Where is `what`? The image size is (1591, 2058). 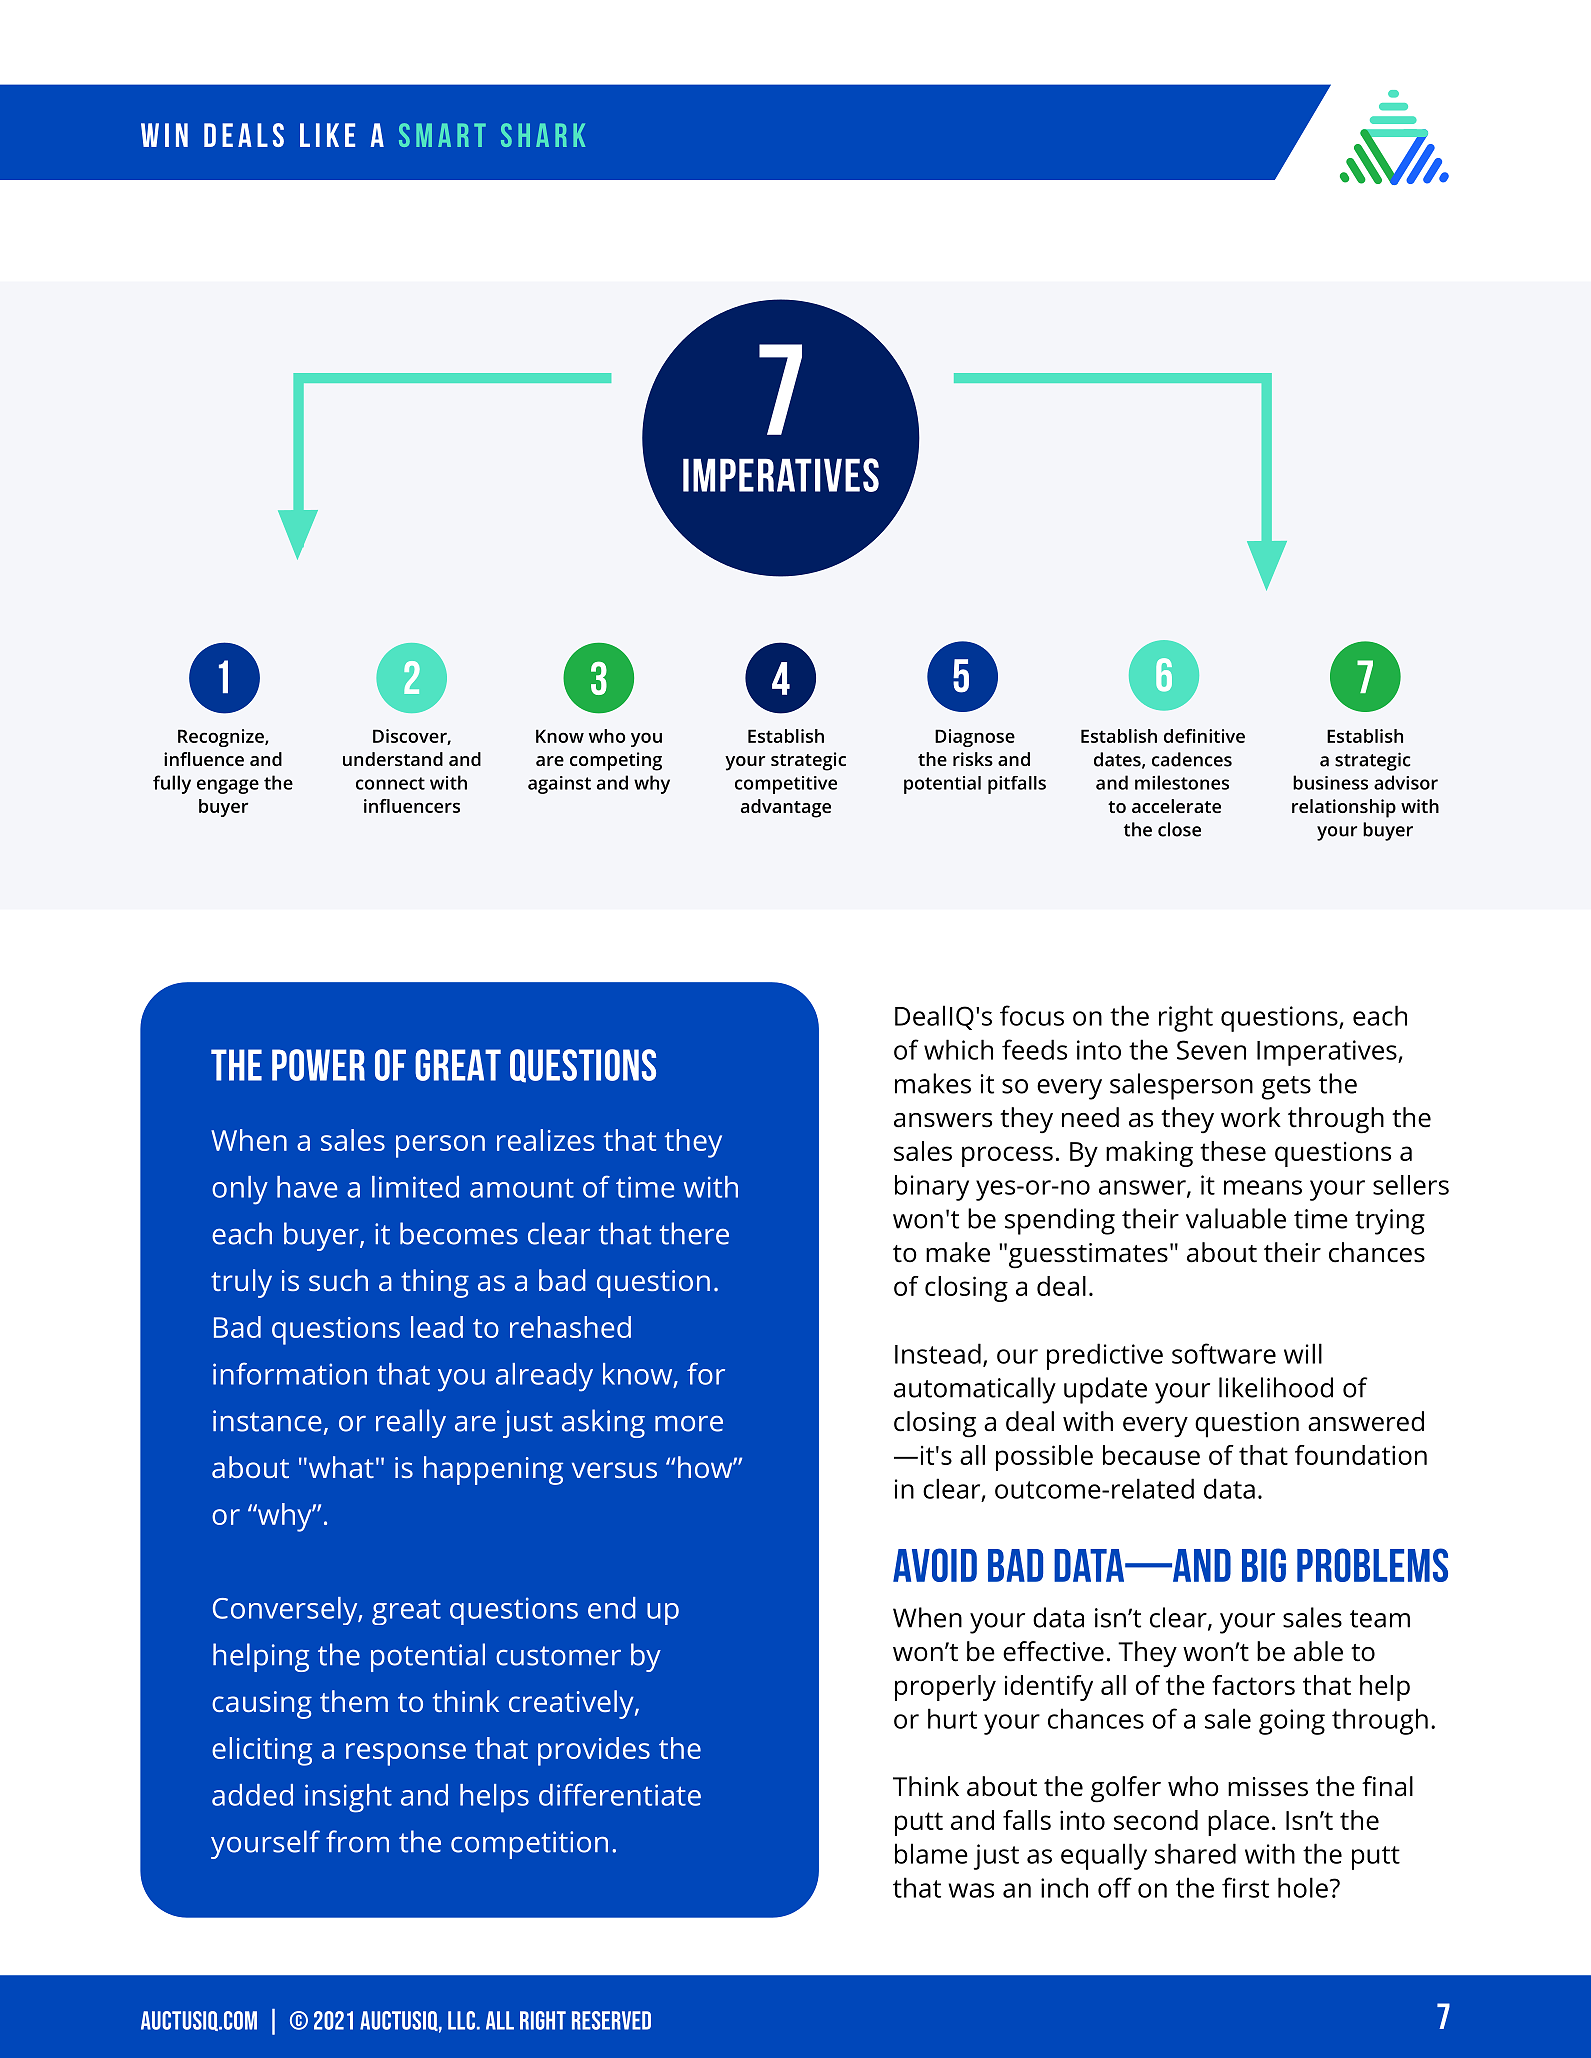
what is located at coordinates (340, 1467).
